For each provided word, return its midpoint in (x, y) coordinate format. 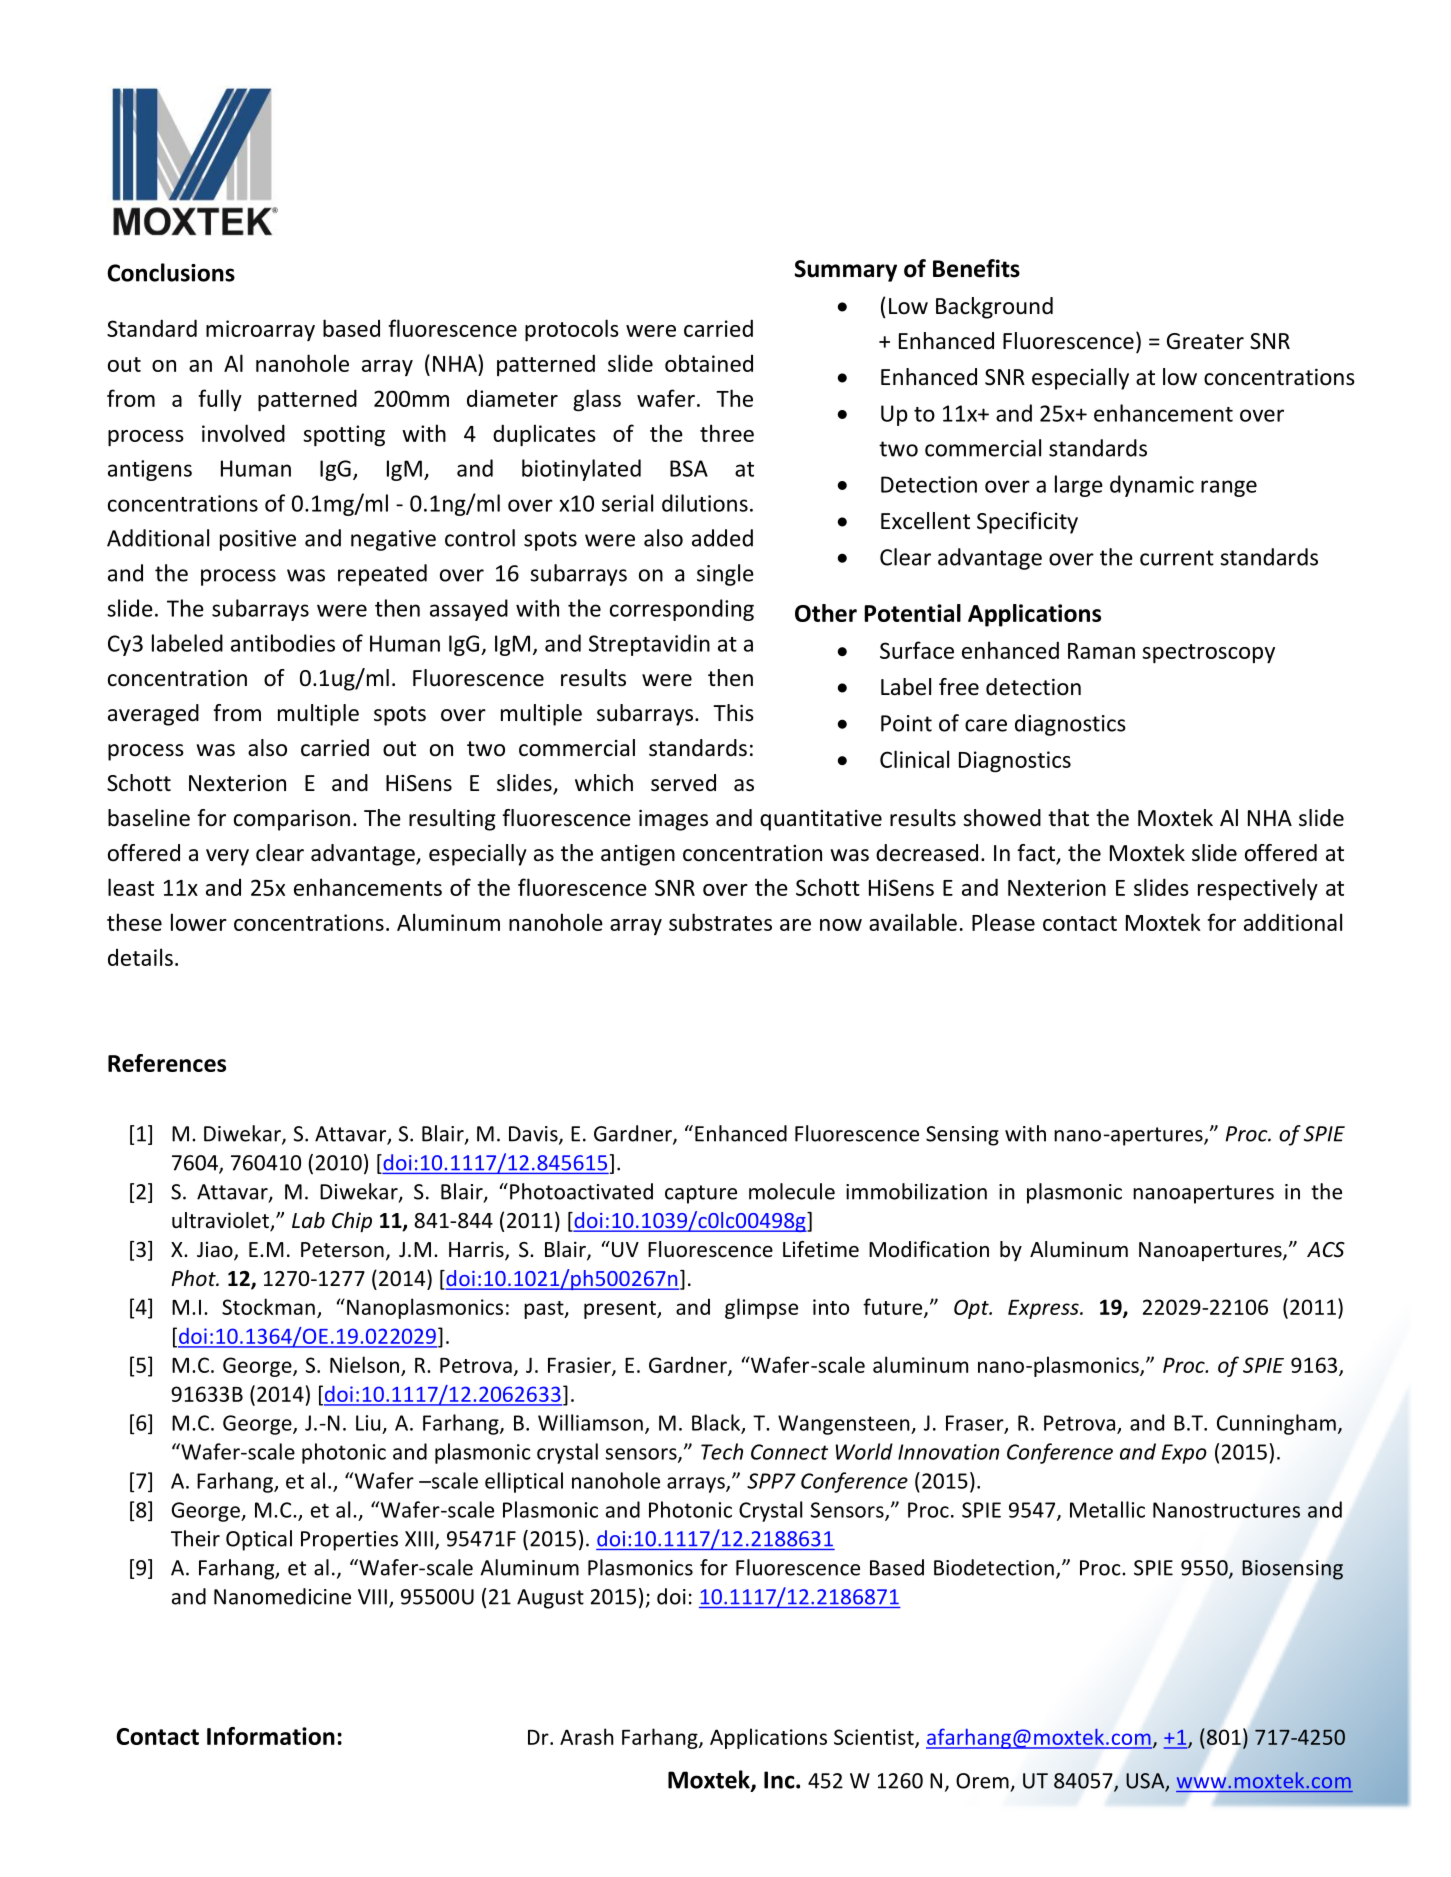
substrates (720, 922)
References (167, 1063)
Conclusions (171, 272)
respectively (1258, 889)
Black (717, 1423)
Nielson (364, 1364)
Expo (1184, 1454)
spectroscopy (1208, 654)
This (733, 713)
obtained (709, 363)
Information (271, 1736)
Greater (1205, 341)
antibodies (283, 643)
